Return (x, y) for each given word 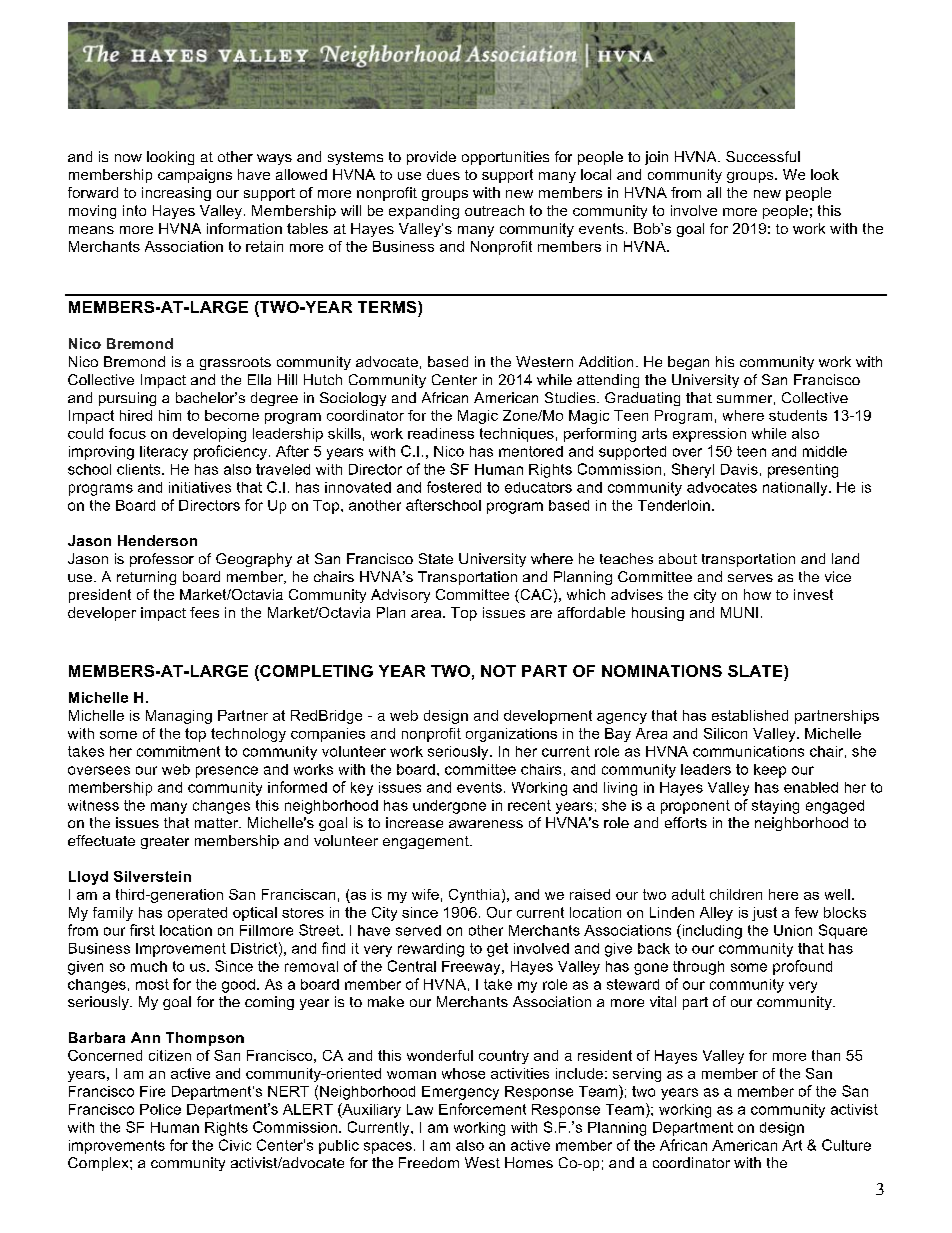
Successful (763, 156)
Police (160, 1109)
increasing (176, 194)
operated (197, 914)
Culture (846, 1145)
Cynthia (474, 896)
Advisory (400, 596)
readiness (441, 433)
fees (204, 612)
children (736, 894)
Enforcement (482, 1109)
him (170, 415)
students (798, 415)
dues (443, 174)
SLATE (756, 671)
